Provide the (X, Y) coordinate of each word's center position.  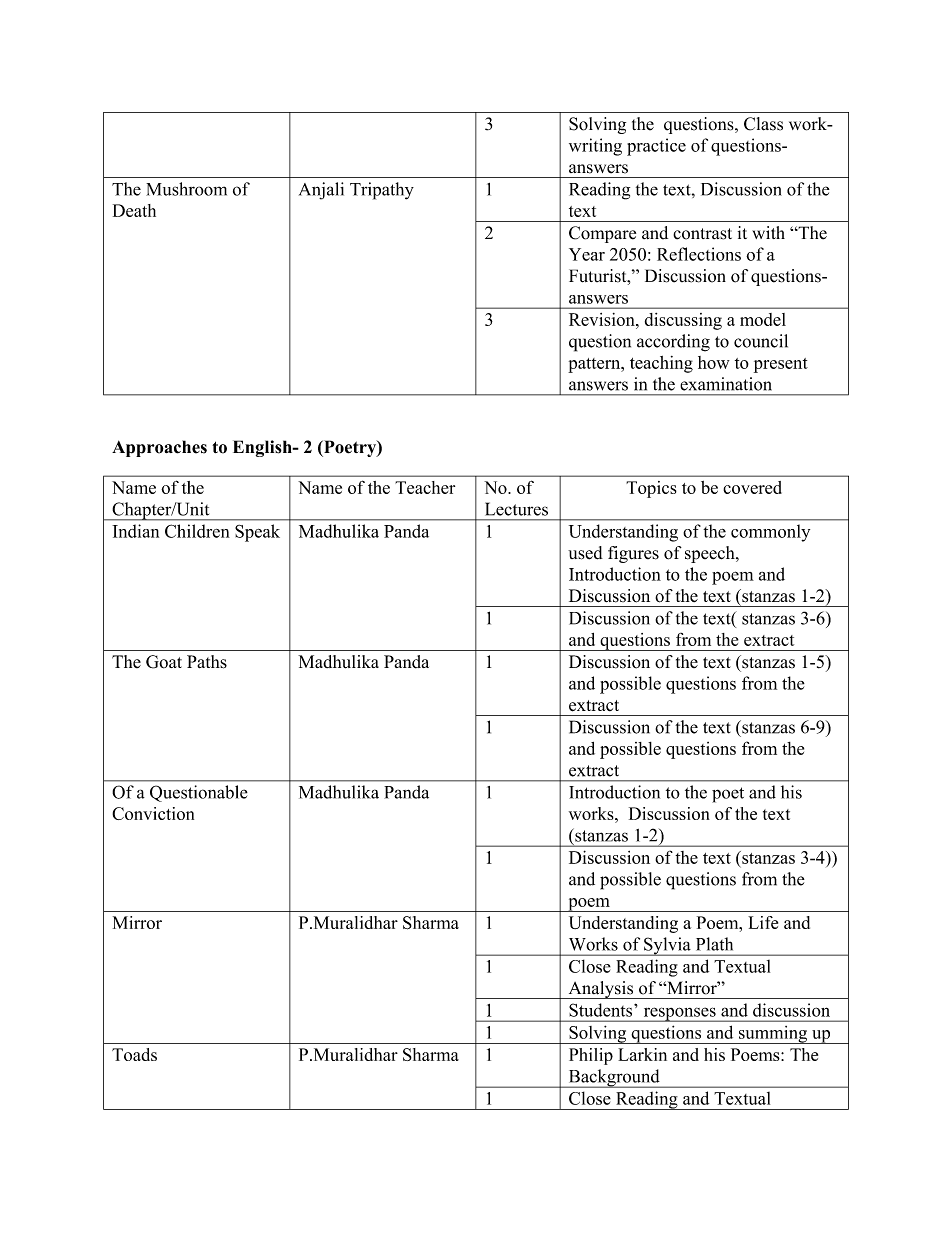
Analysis (601, 990)
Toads (134, 1054)
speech (711, 554)
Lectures (516, 509)
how (714, 362)
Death (134, 210)
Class (763, 124)
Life (763, 922)
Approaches (159, 448)
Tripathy (382, 191)
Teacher (425, 487)
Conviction (153, 813)
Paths (207, 662)
